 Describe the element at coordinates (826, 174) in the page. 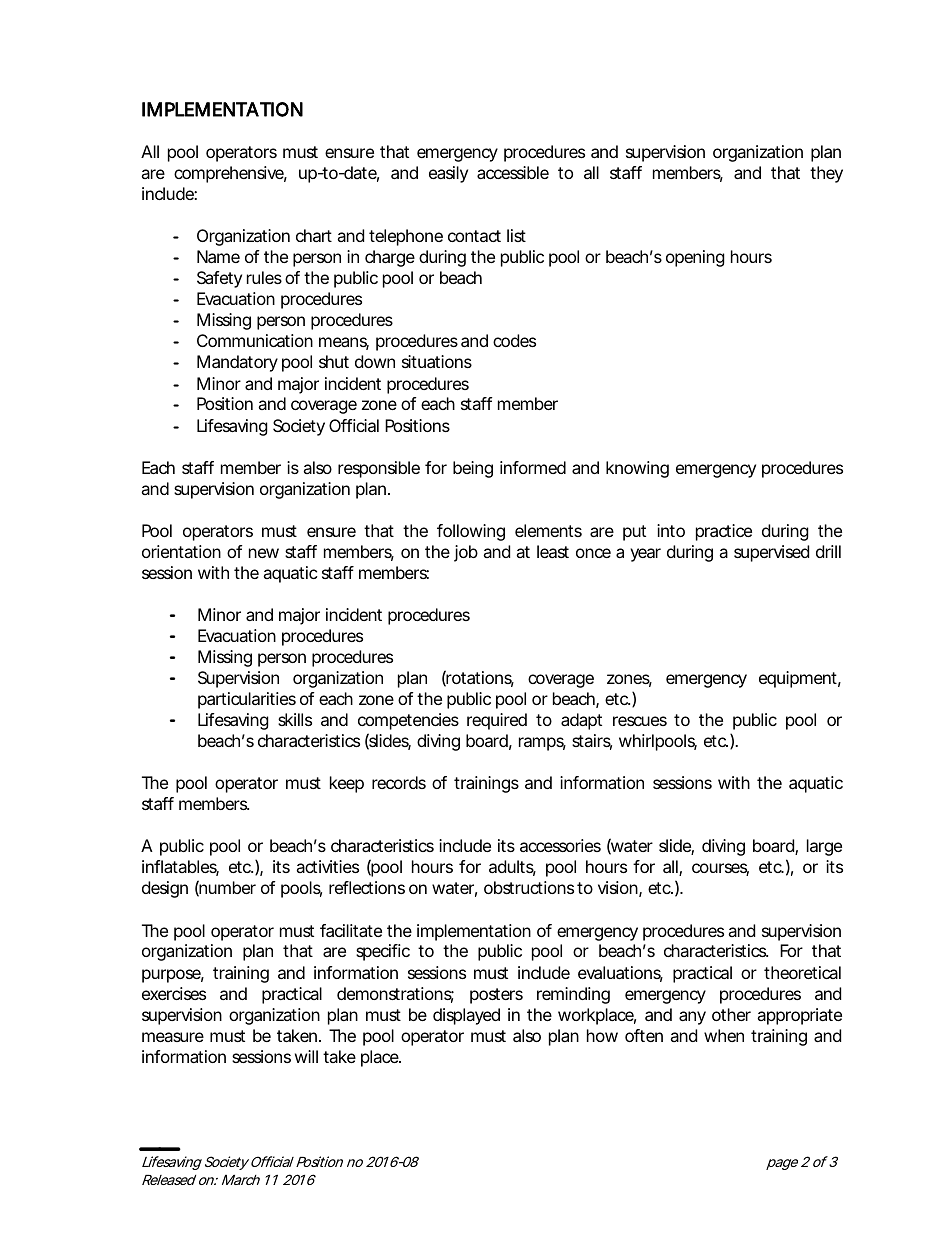

I see `they` at that location.
